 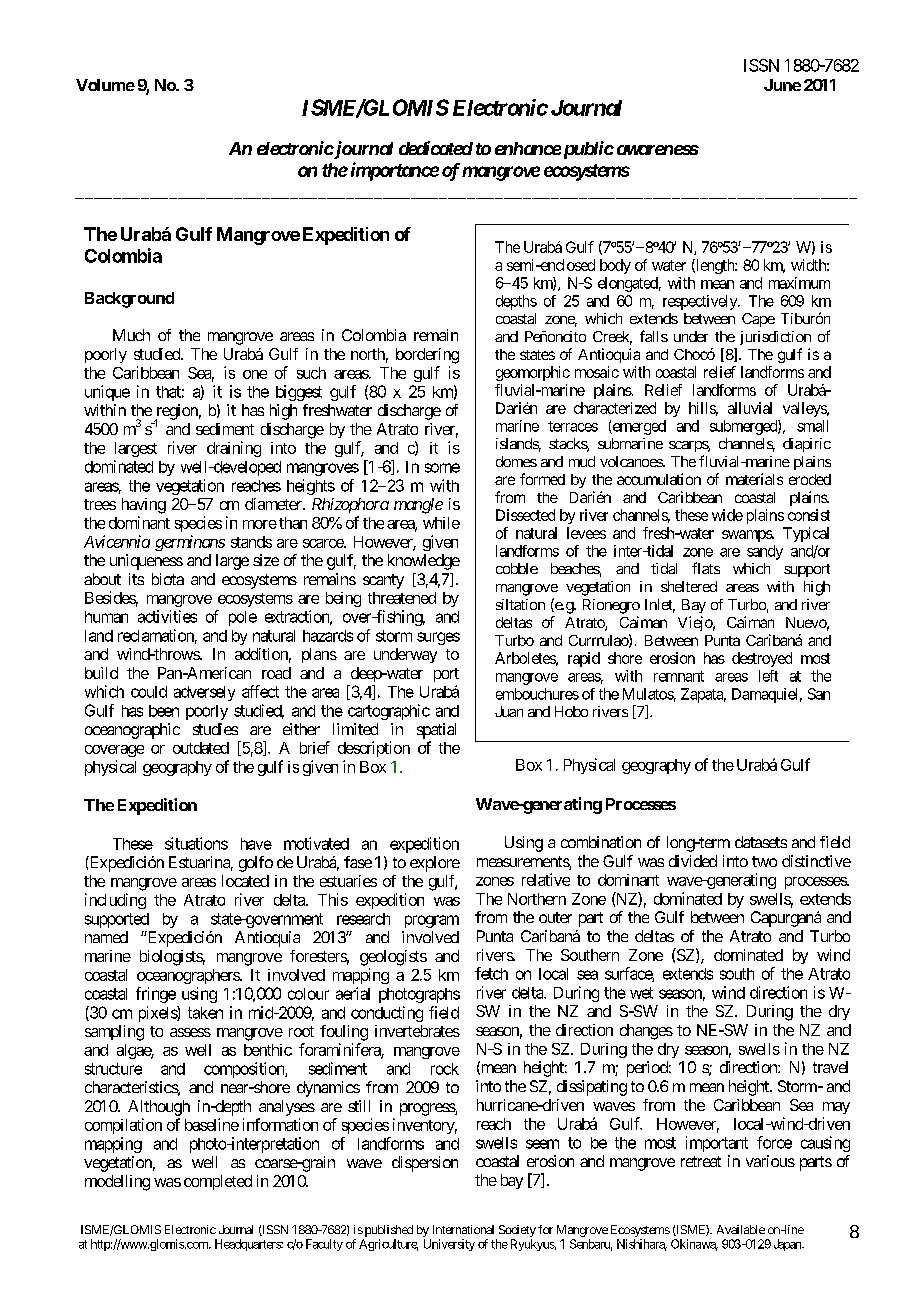 I want to click on completed, so click(x=218, y=1182).
